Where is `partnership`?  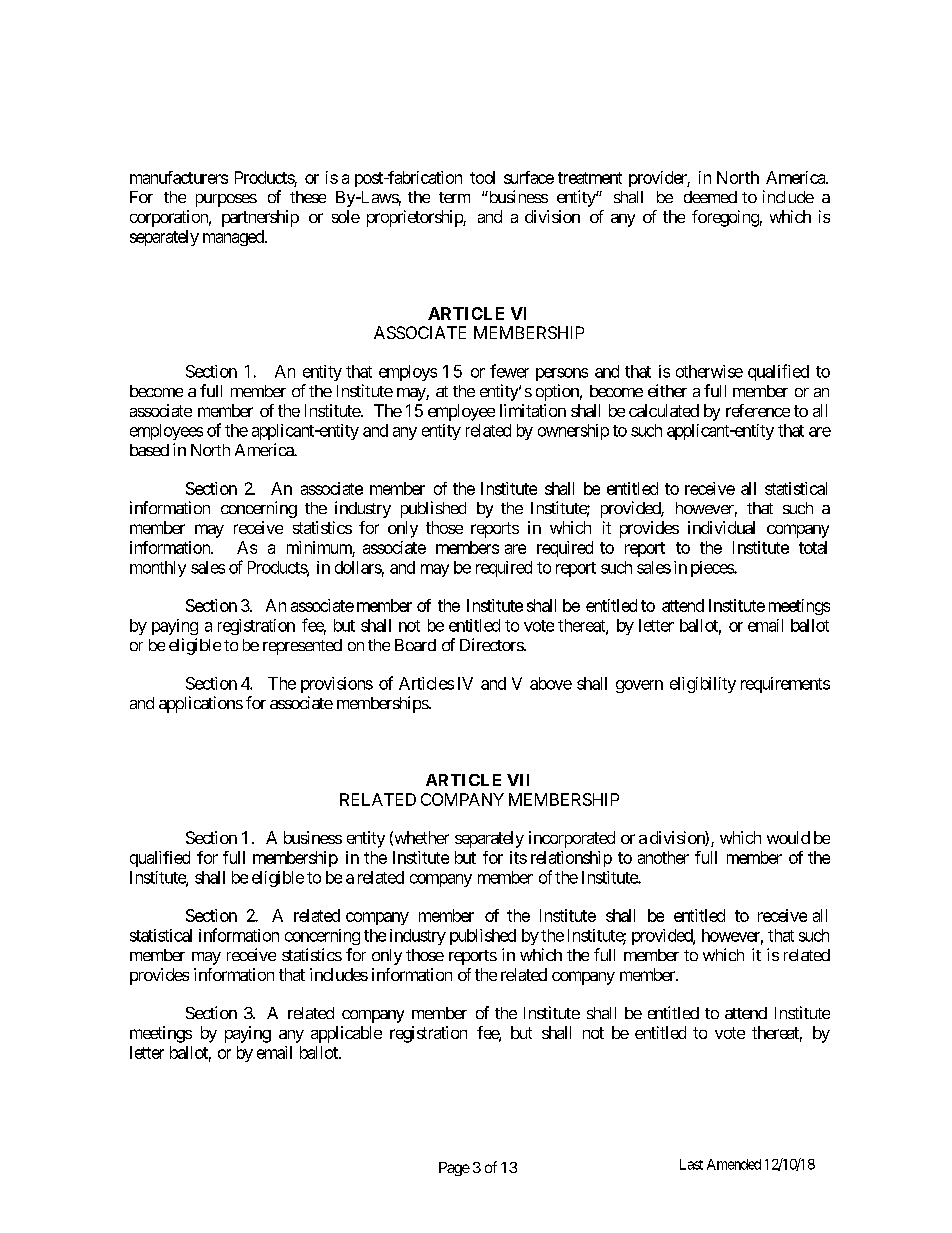
partnership is located at coordinates (260, 218).
